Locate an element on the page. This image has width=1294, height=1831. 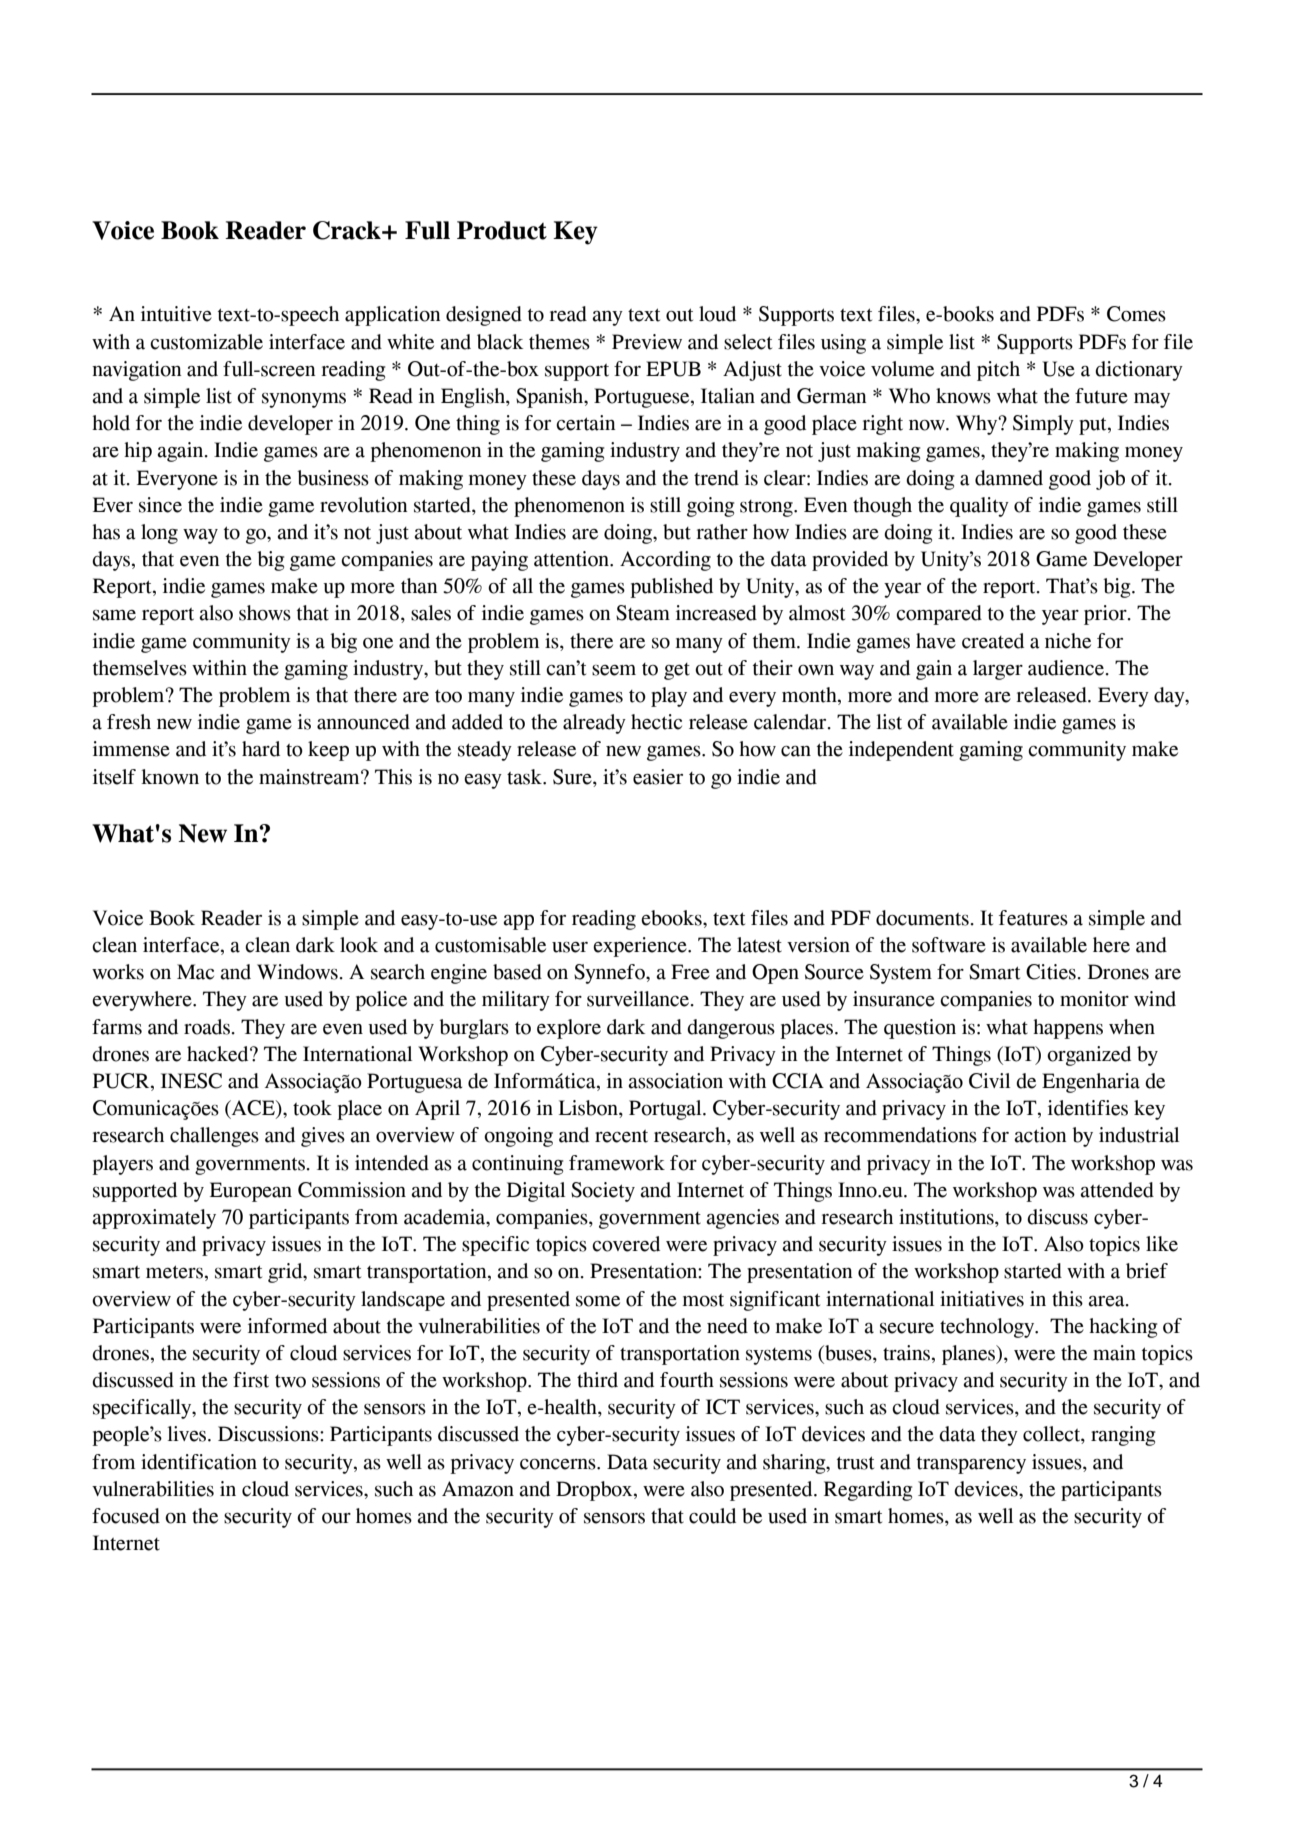
Preview is located at coordinates (647, 342).
